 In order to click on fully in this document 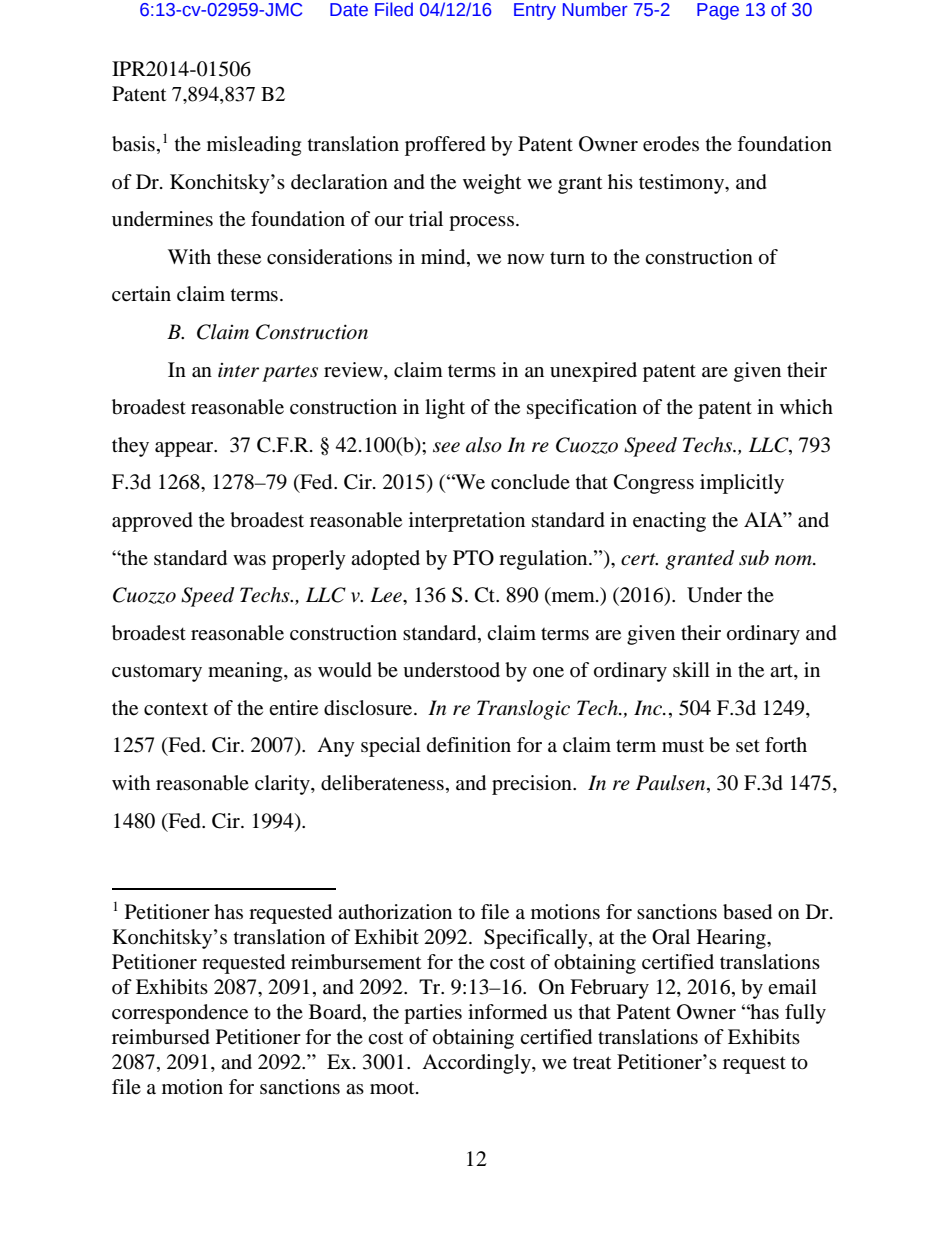, I will do `click(805, 1014)`.
